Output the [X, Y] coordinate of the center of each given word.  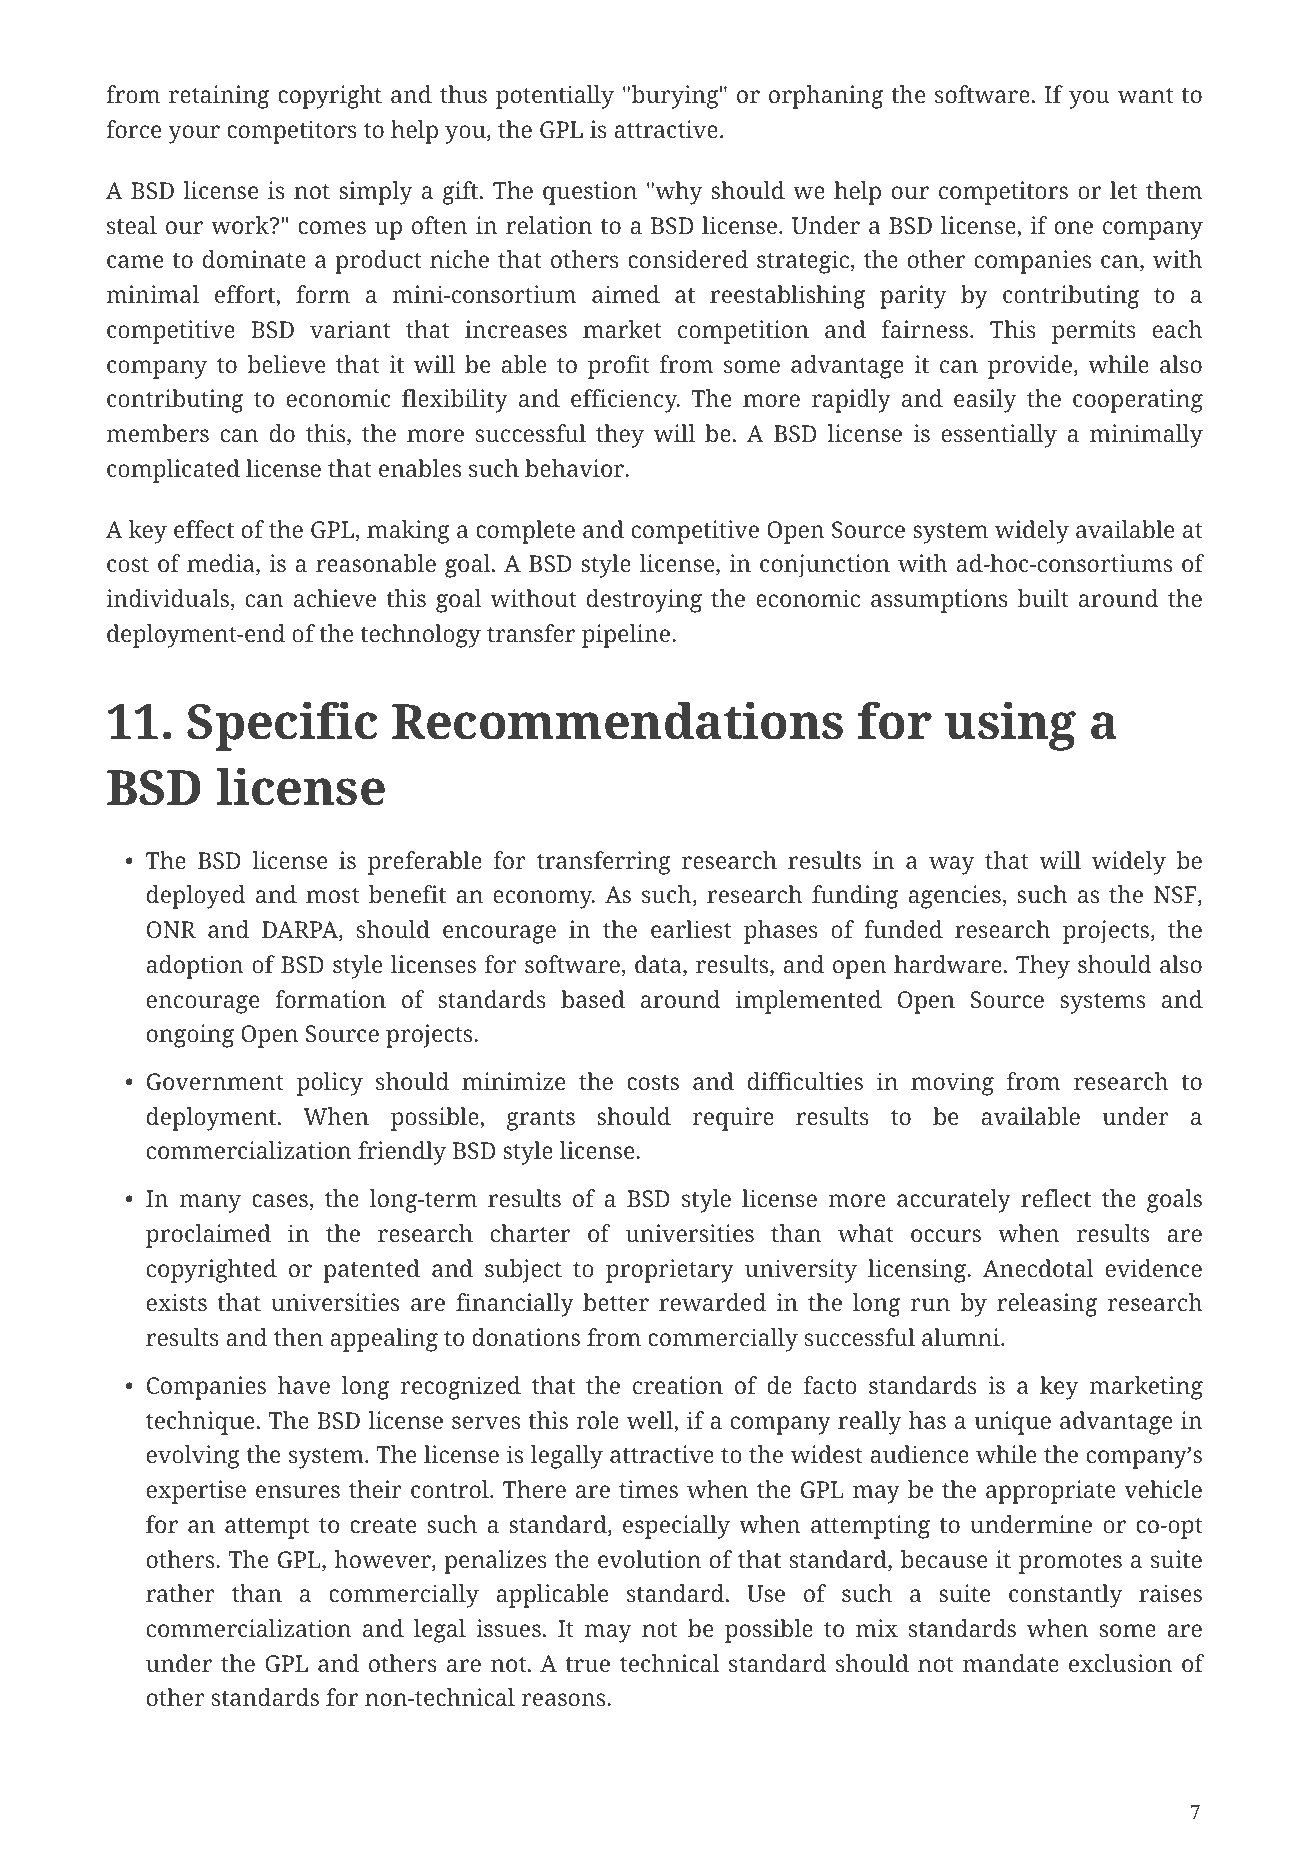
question [590, 193]
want [1145, 95]
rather [180, 1593]
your [194, 134]
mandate [1011, 1663]
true [587, 1664]
